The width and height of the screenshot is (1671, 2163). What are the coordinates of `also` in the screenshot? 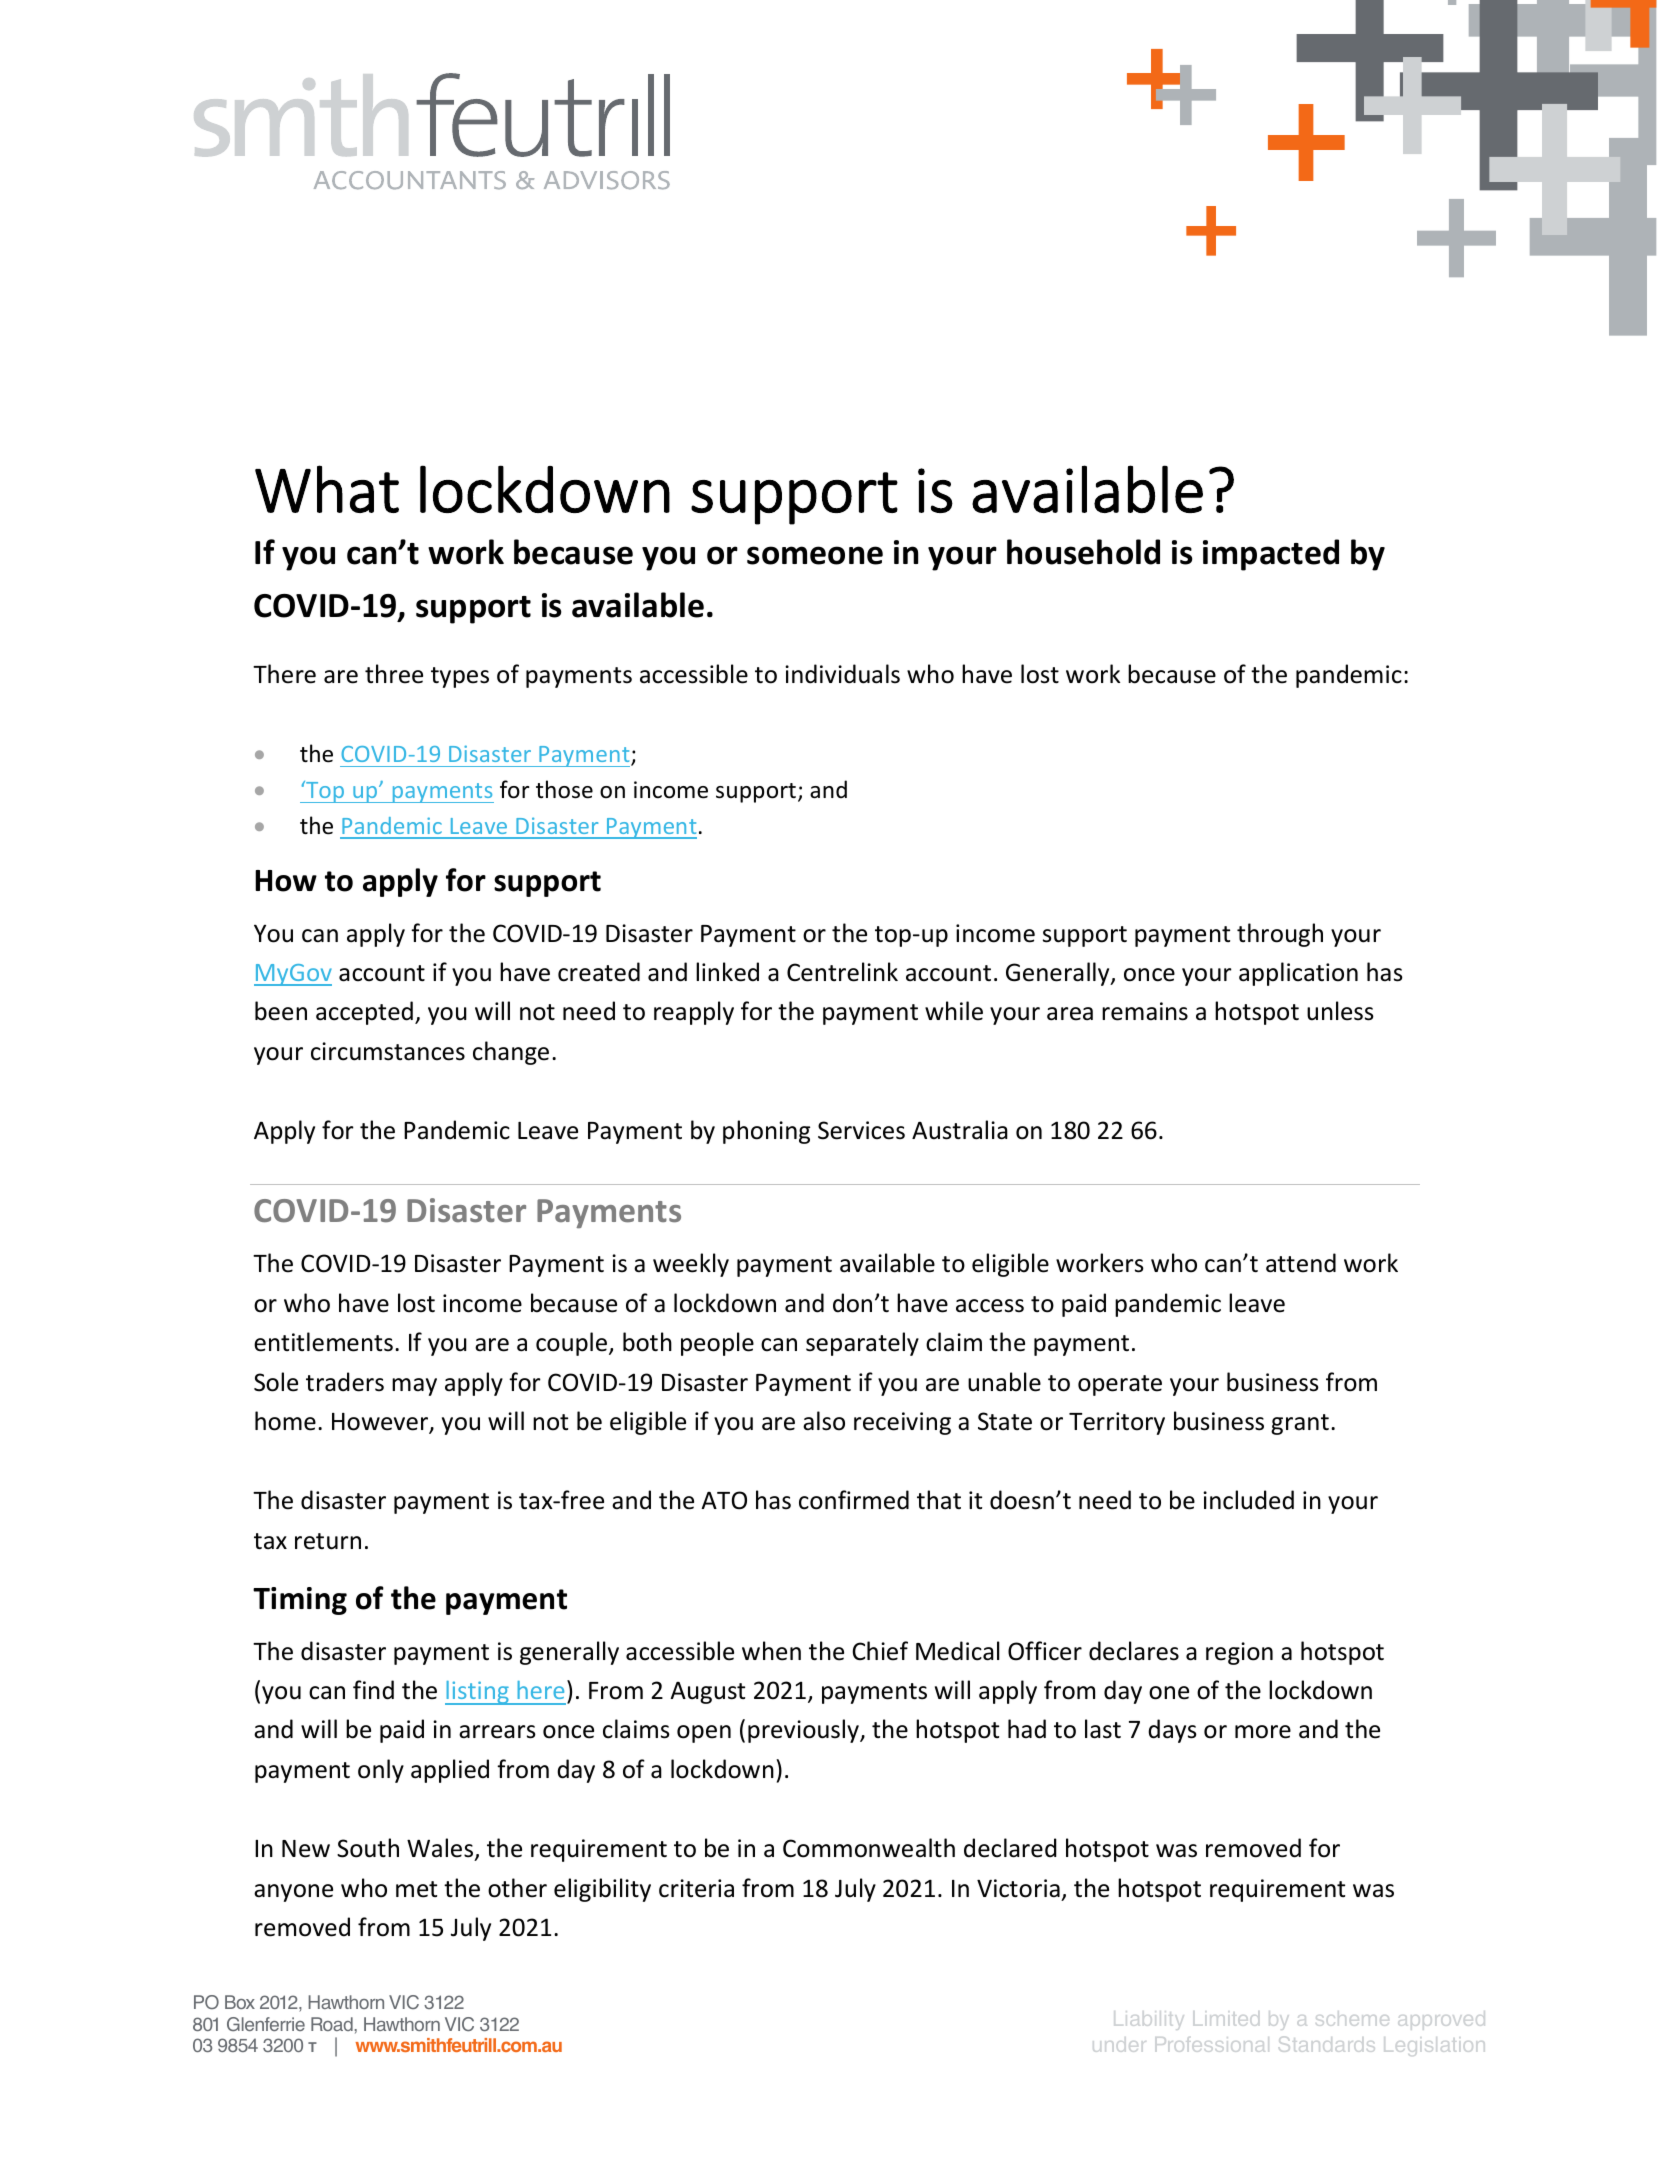 It's located at (824, 1421).
